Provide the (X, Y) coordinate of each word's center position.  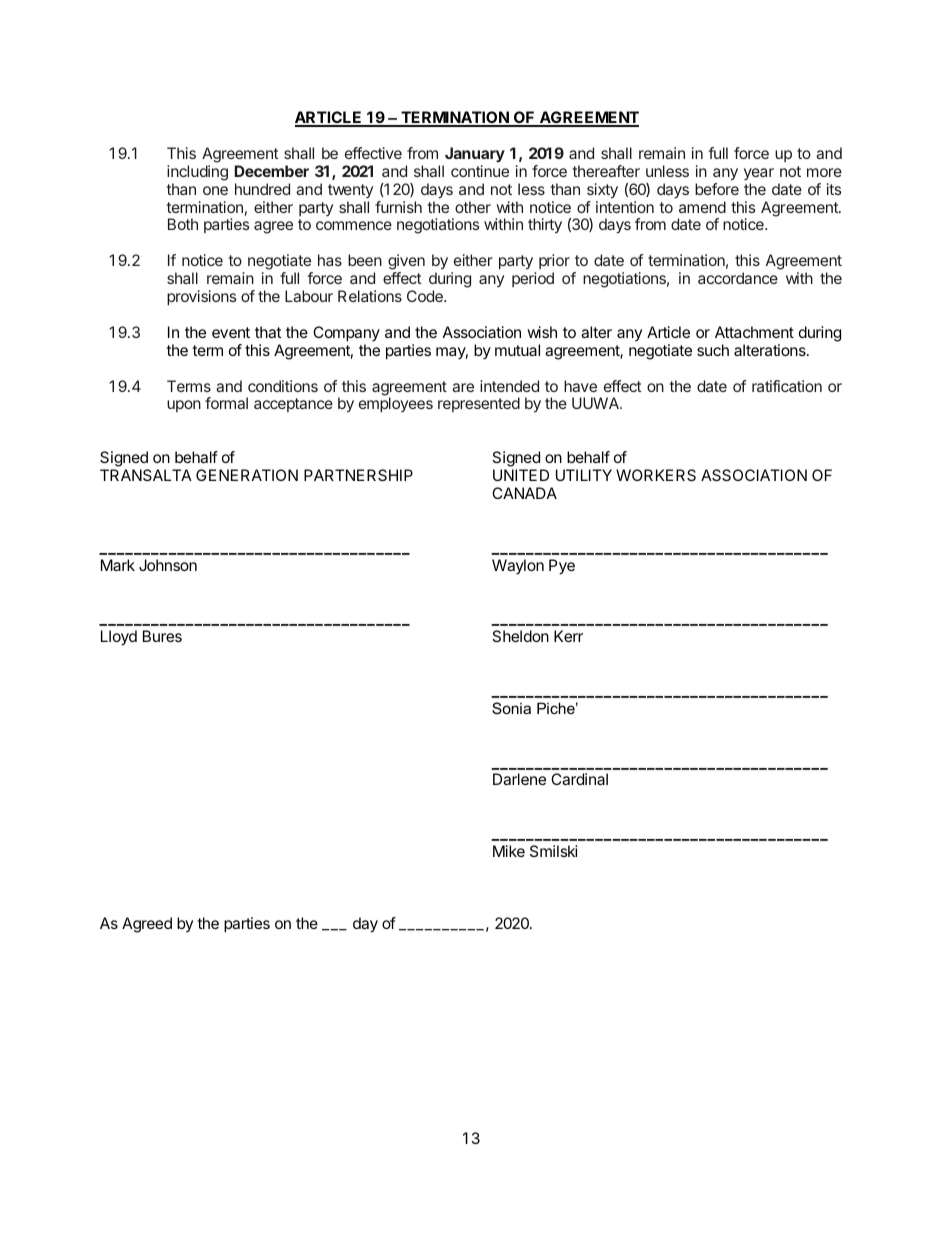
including (197, 173)
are (463, 387)
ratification (787, 386)
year (759, 174)
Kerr (568, 636)
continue (480, 171)
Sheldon (520, 636)
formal (226, 403)
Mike (509, 851)
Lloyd (119, 638)
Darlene (519, 779)
